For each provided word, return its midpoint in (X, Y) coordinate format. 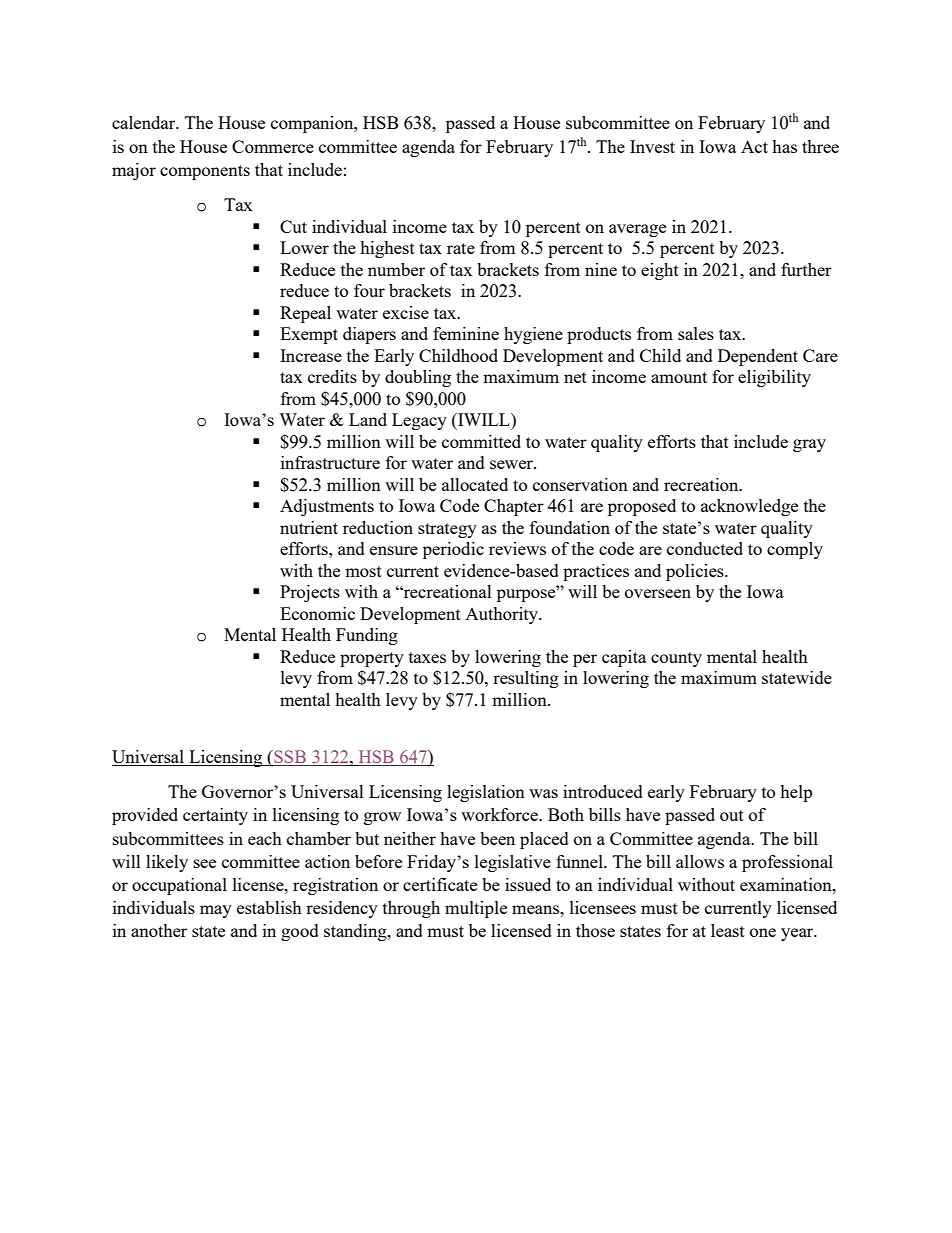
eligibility (774, 378)
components (205, 172)
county (676, 659)
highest (387, 249)
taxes (427, 657)
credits (332, 376)
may (216, 911)
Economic (317, 613)
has (784, 146)
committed (481, 441)
